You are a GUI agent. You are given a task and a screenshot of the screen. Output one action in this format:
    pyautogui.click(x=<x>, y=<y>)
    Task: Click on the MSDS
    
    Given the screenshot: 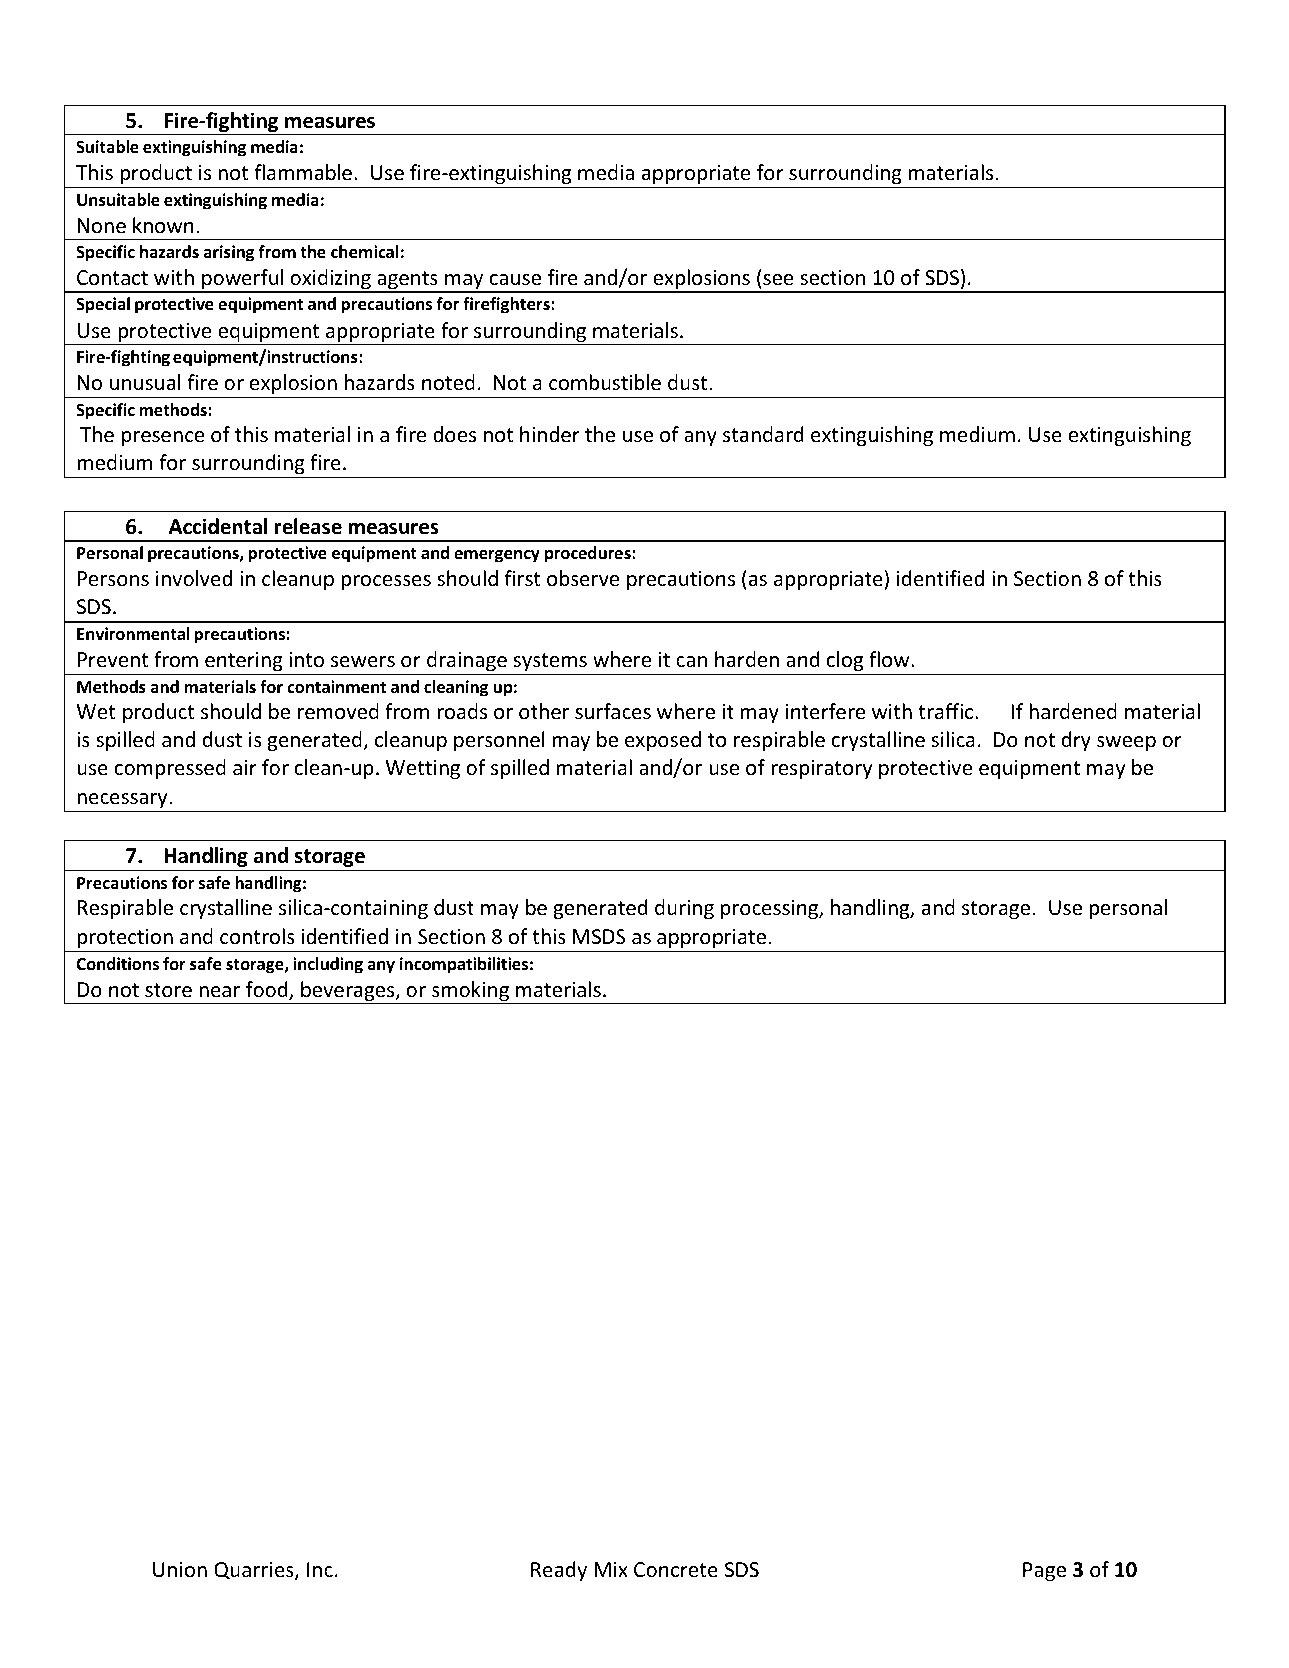 What is the action you would take?
    pyautogui.click(x=599, y=937)
